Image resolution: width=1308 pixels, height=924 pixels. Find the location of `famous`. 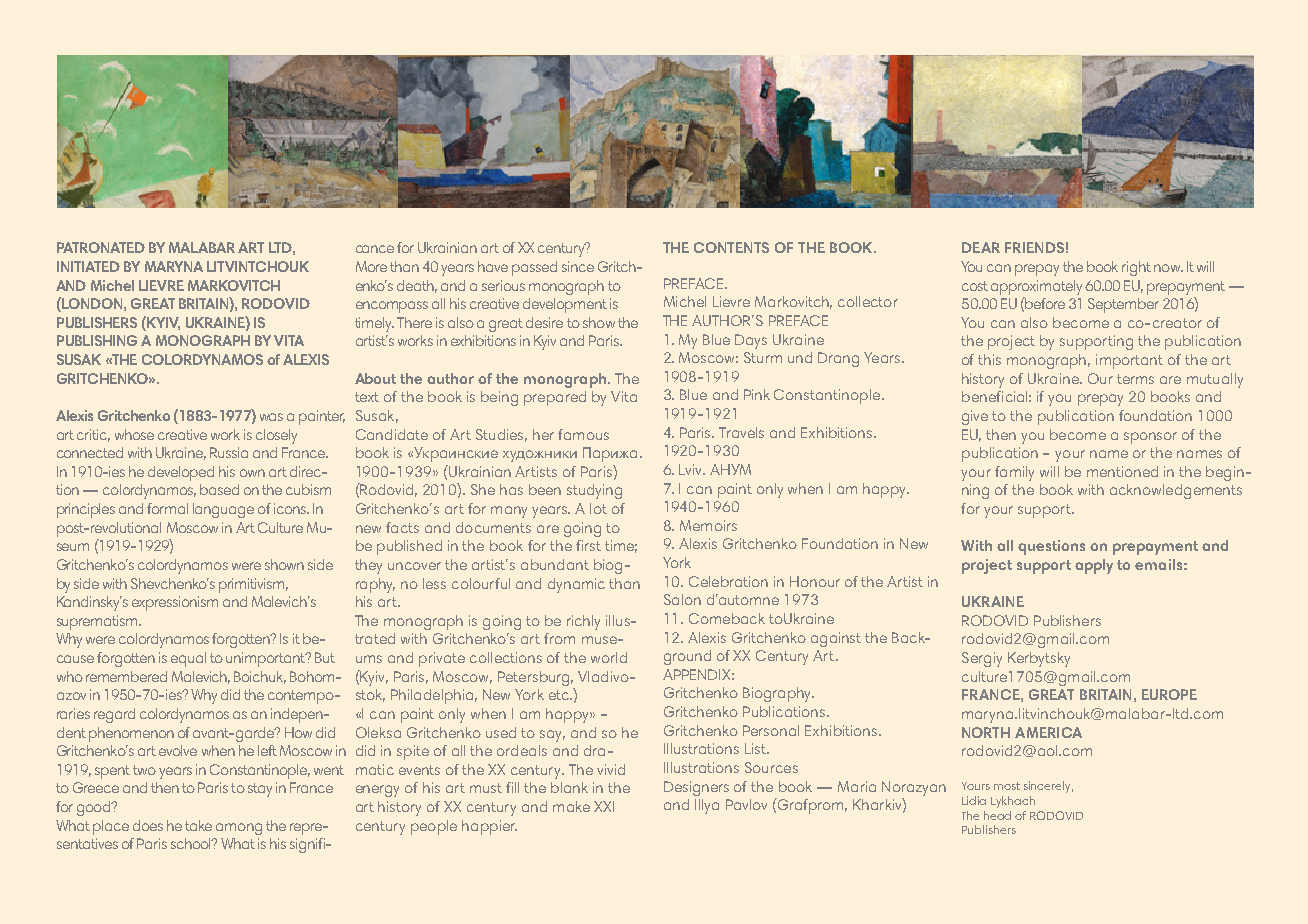

famous is located at coordinates (583, 434).
